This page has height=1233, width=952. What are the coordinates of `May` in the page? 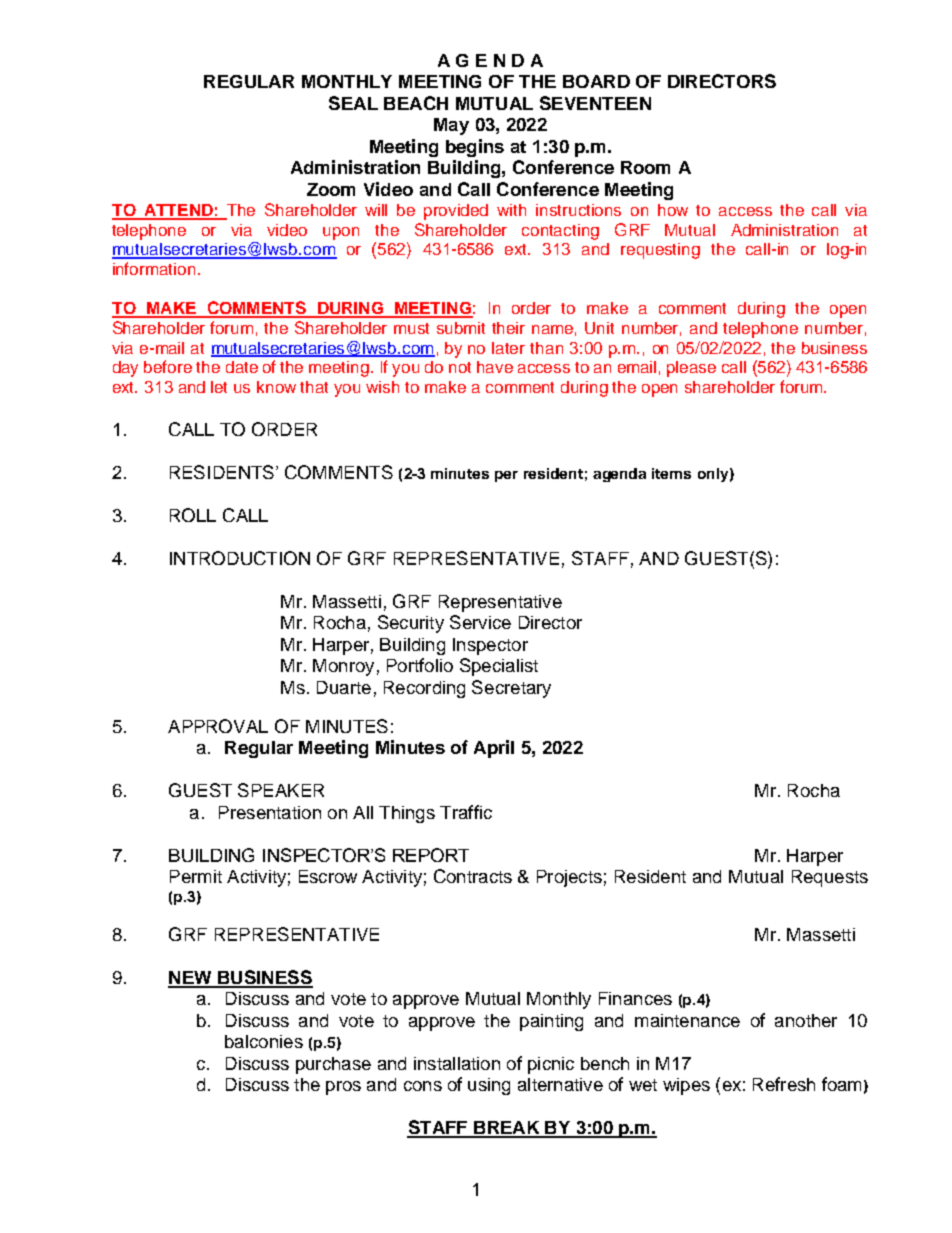 It's located at (451, 126).
